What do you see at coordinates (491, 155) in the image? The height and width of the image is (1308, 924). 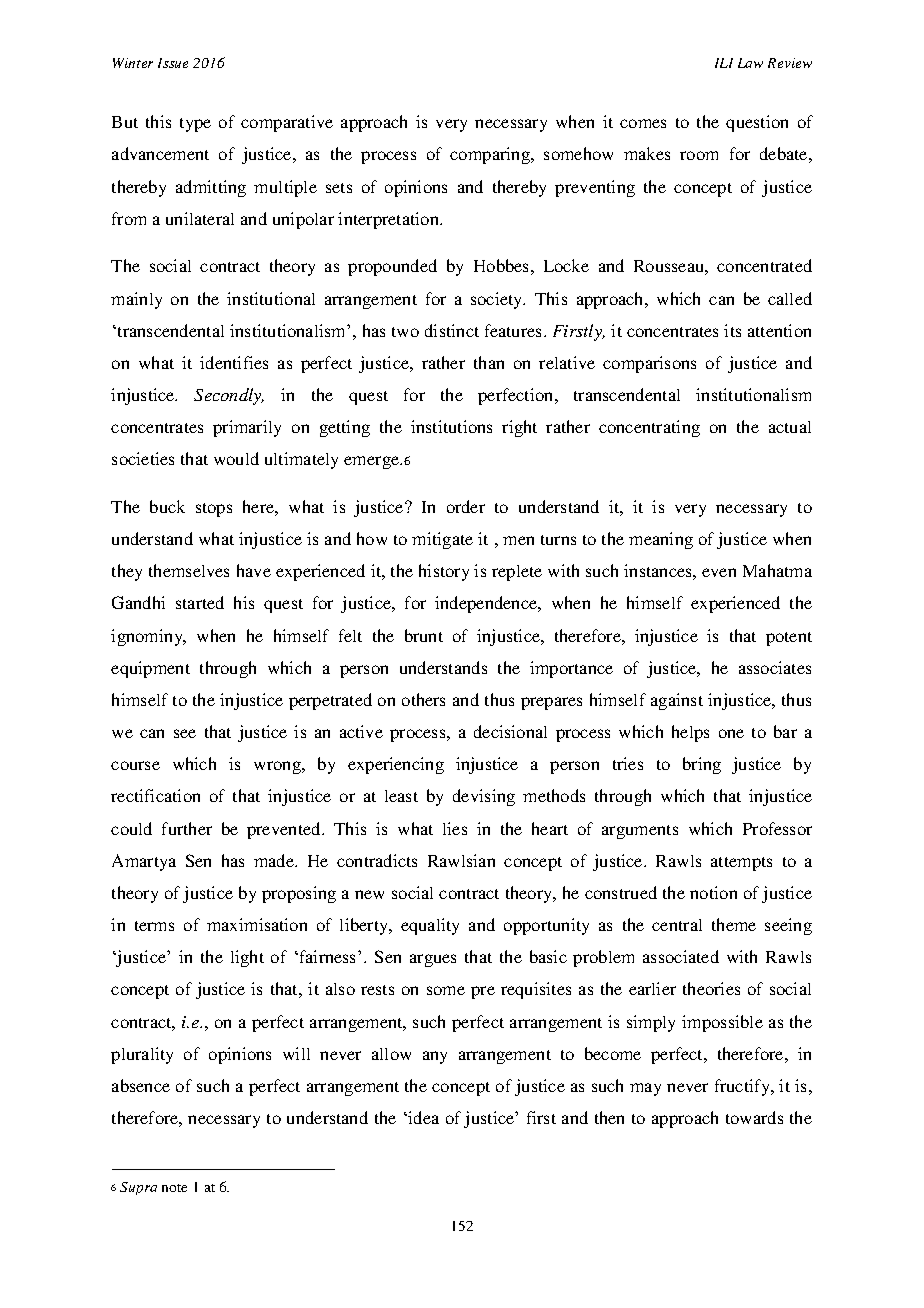 I see `comparing` at bounding box center [491, 155].
